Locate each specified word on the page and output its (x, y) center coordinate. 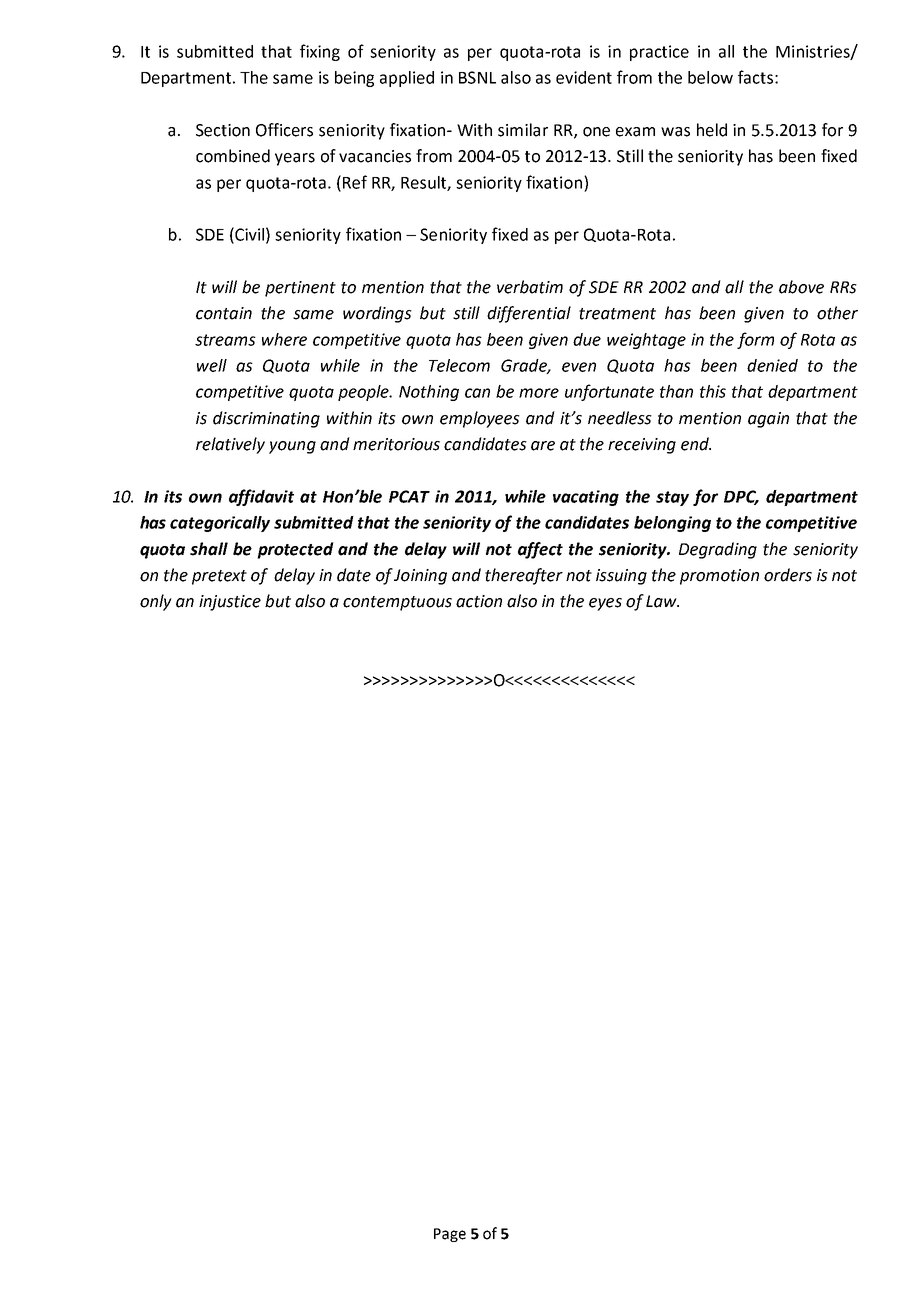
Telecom (459, 365)
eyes (605, 604)
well (212, 365)
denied (772, 365)
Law (662, 601)
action (479, 601)
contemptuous (397, 603)
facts (755, 77)
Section (223, 130)
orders (788, 575)
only (156, 602)
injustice (230, 603)
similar (523, 130)
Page (450, 1235)
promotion (719, 577)
